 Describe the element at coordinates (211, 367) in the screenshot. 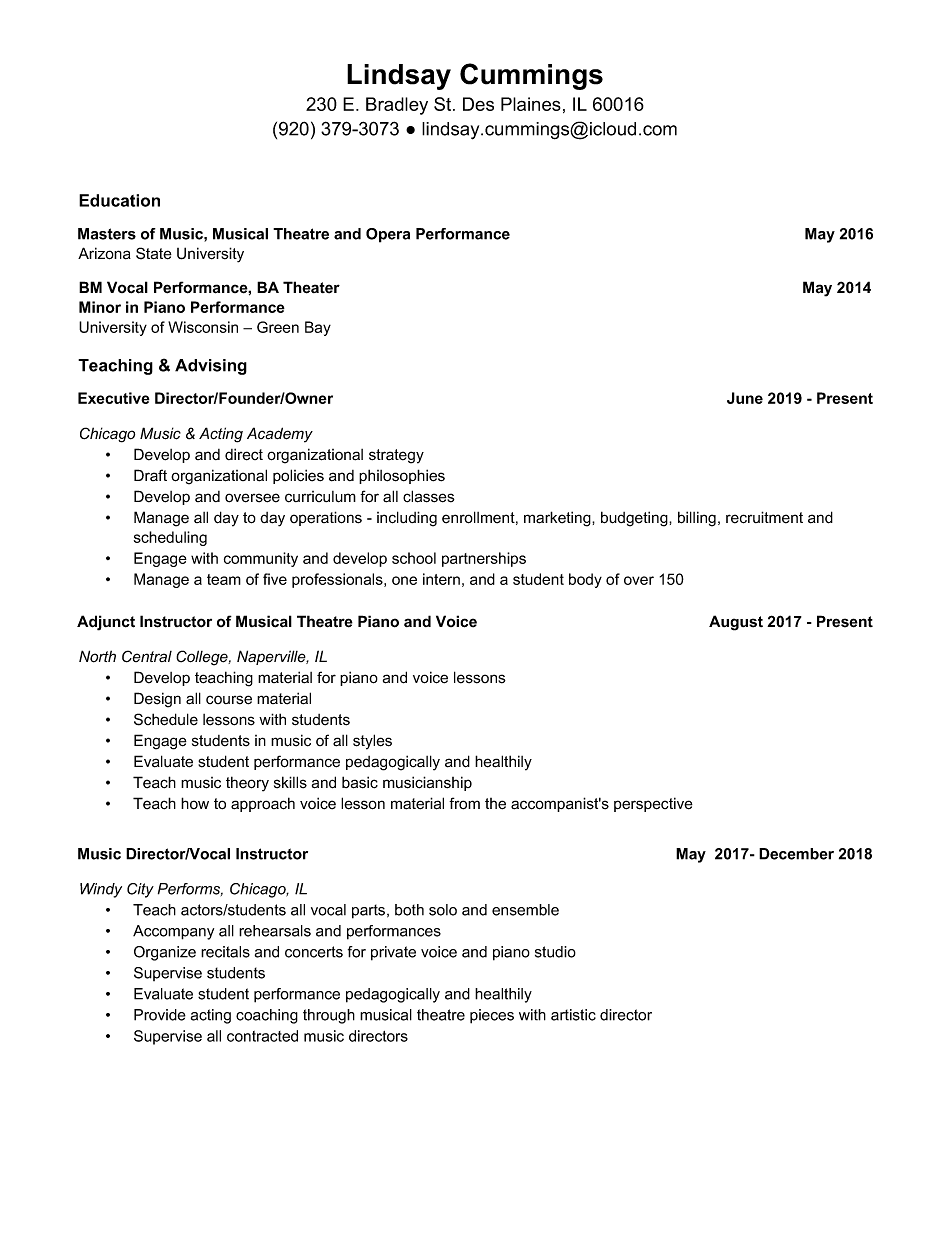

I see `Advising` at that location.
